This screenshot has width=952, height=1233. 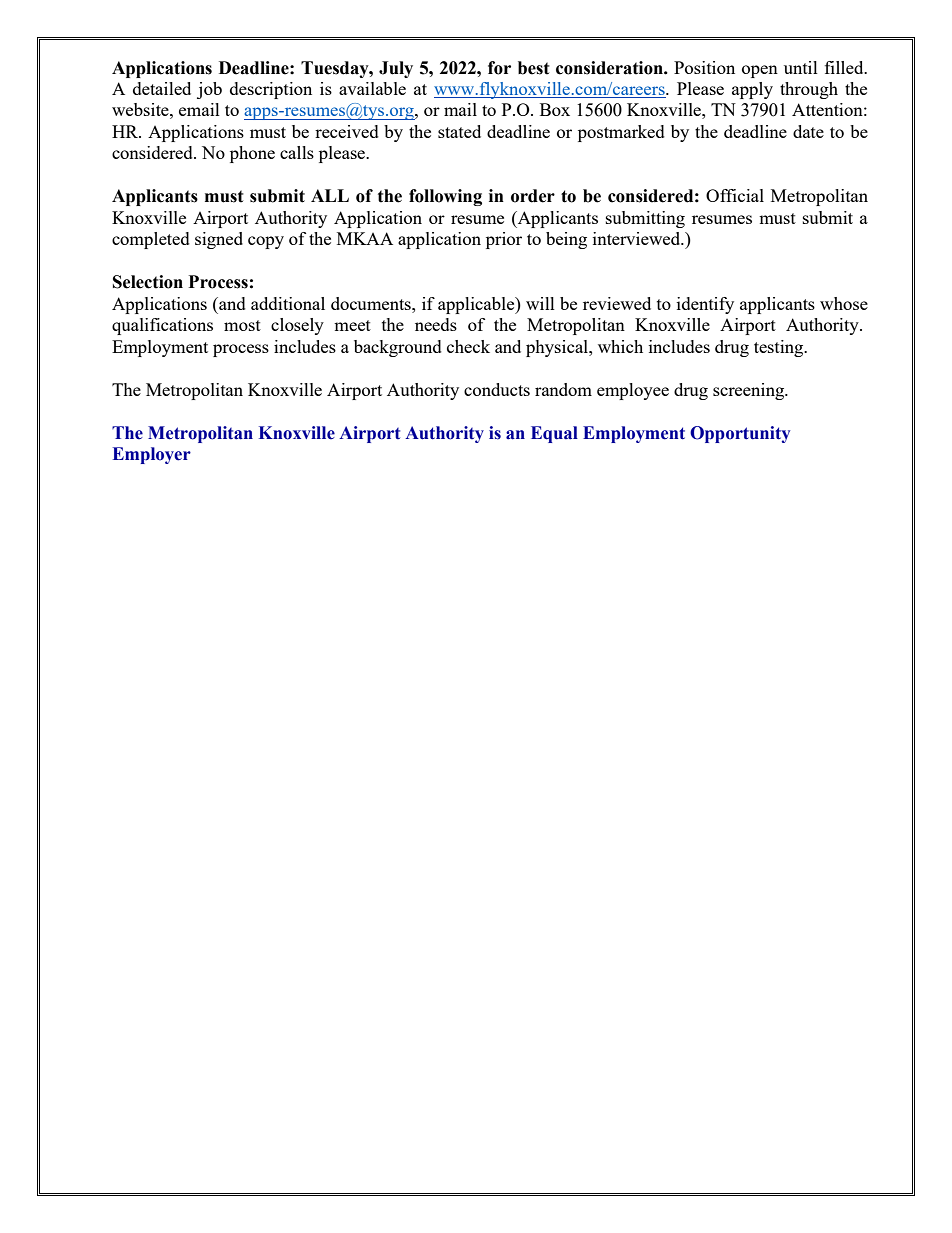 What do you see at coordinates (504, 240) in the screenshot?
I see `prior` at bounding box center [504, 240].
